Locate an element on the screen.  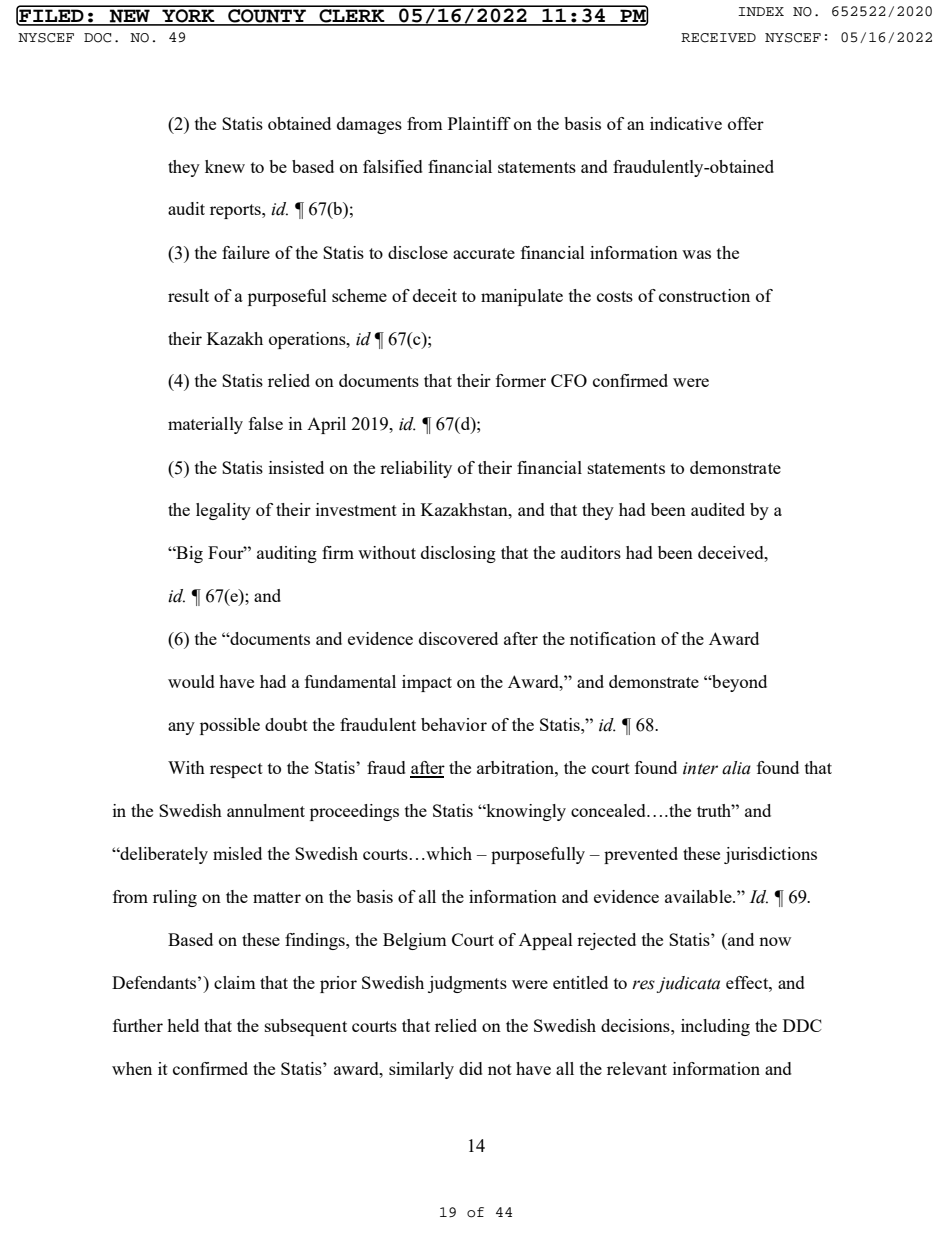
held is located at coordinates (183, 1025).
